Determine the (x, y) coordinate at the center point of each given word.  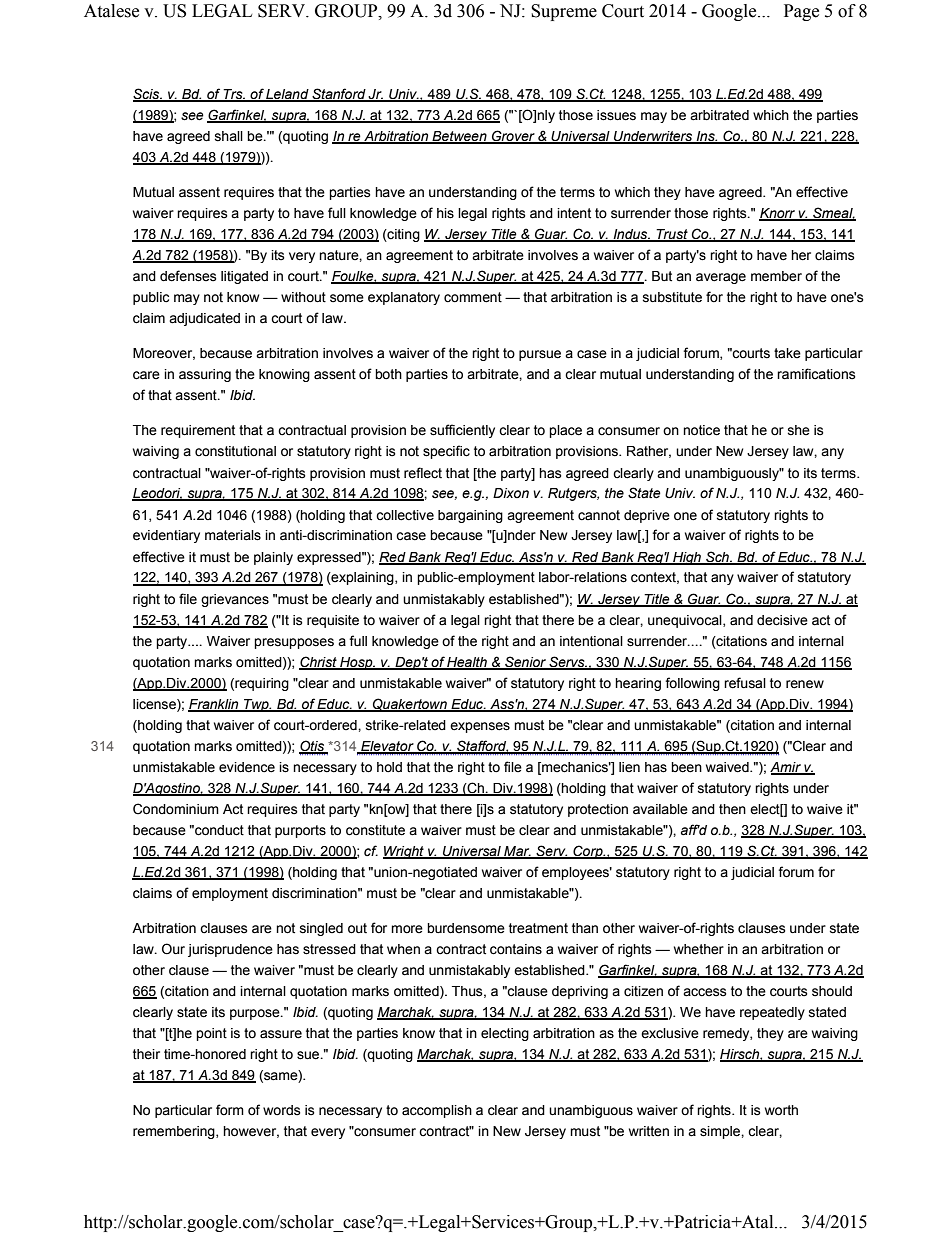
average (721, 278)
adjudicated (204, 319)
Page (801, 12)
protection (598, 810)
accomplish (437, 1111)
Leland (288, 95)
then (732, 809)
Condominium (176, 809)
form (230, 1110)
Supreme (564, 12)
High (687, 558)
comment (473, 297)
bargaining (470, 516)
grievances (235, 600)
